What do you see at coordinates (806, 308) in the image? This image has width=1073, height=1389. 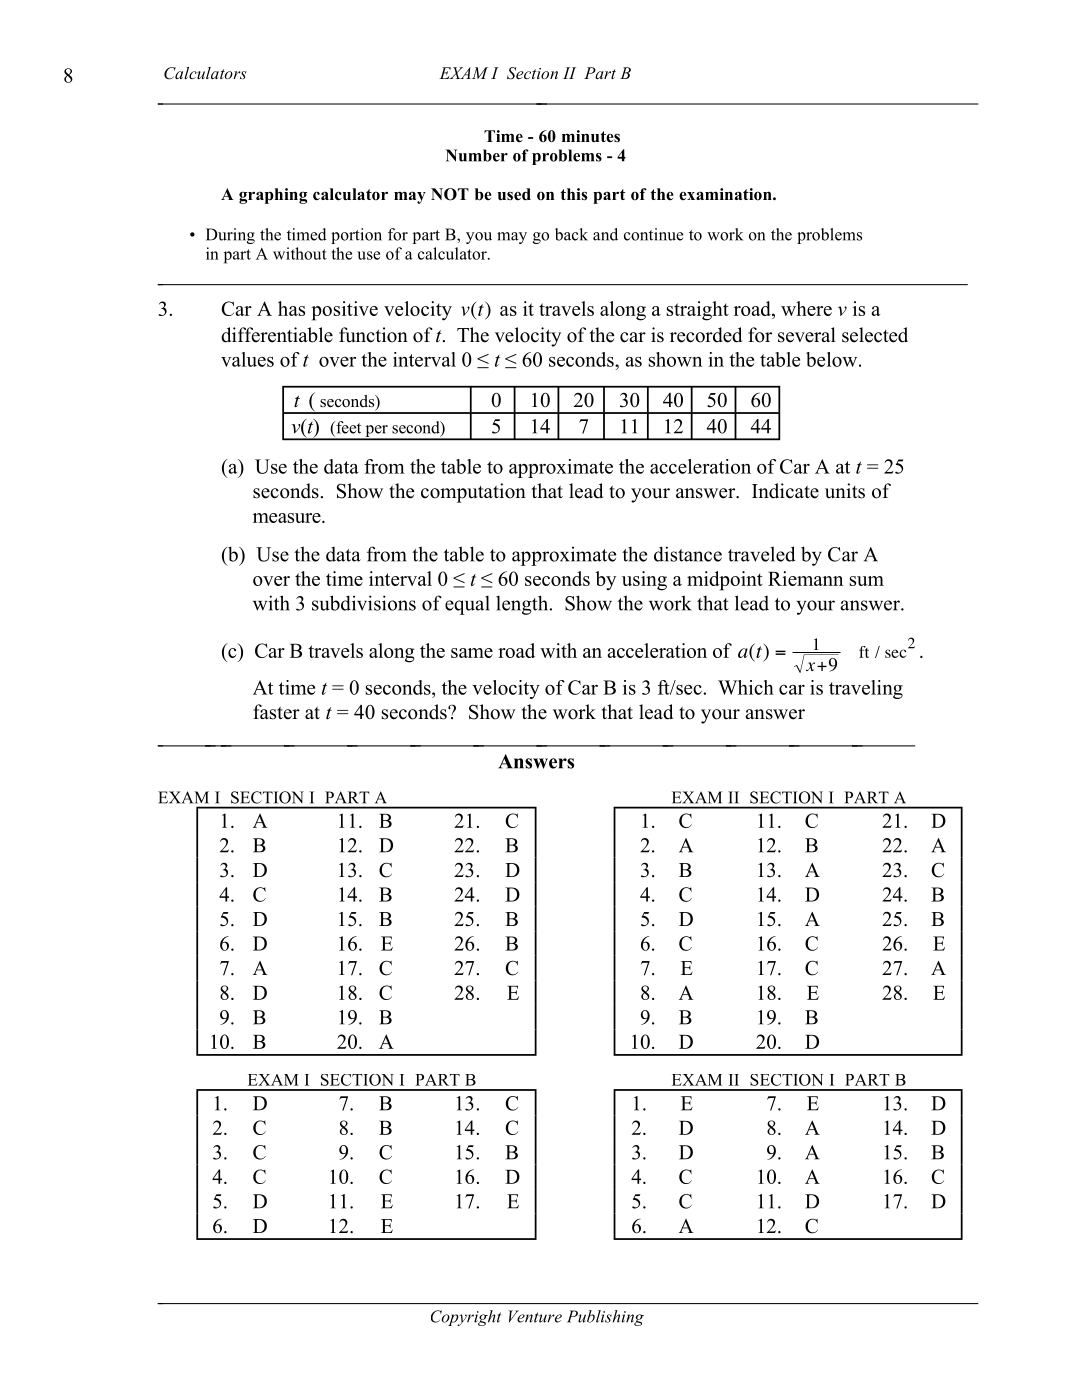 I see `where` at bounding box center [806, 308].
